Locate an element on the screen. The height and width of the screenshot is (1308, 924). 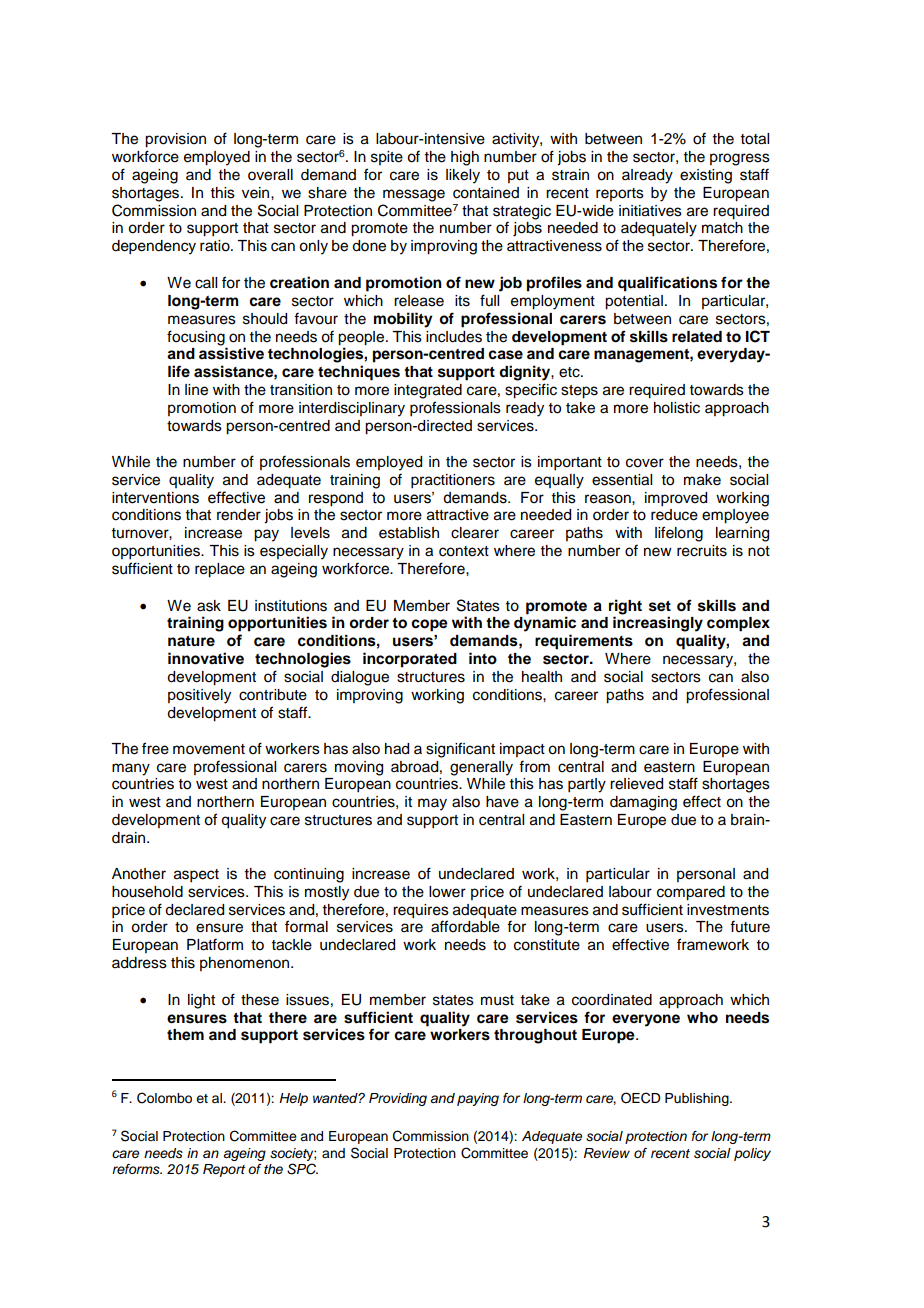
increasingly is located at coordinates (658, 624).
